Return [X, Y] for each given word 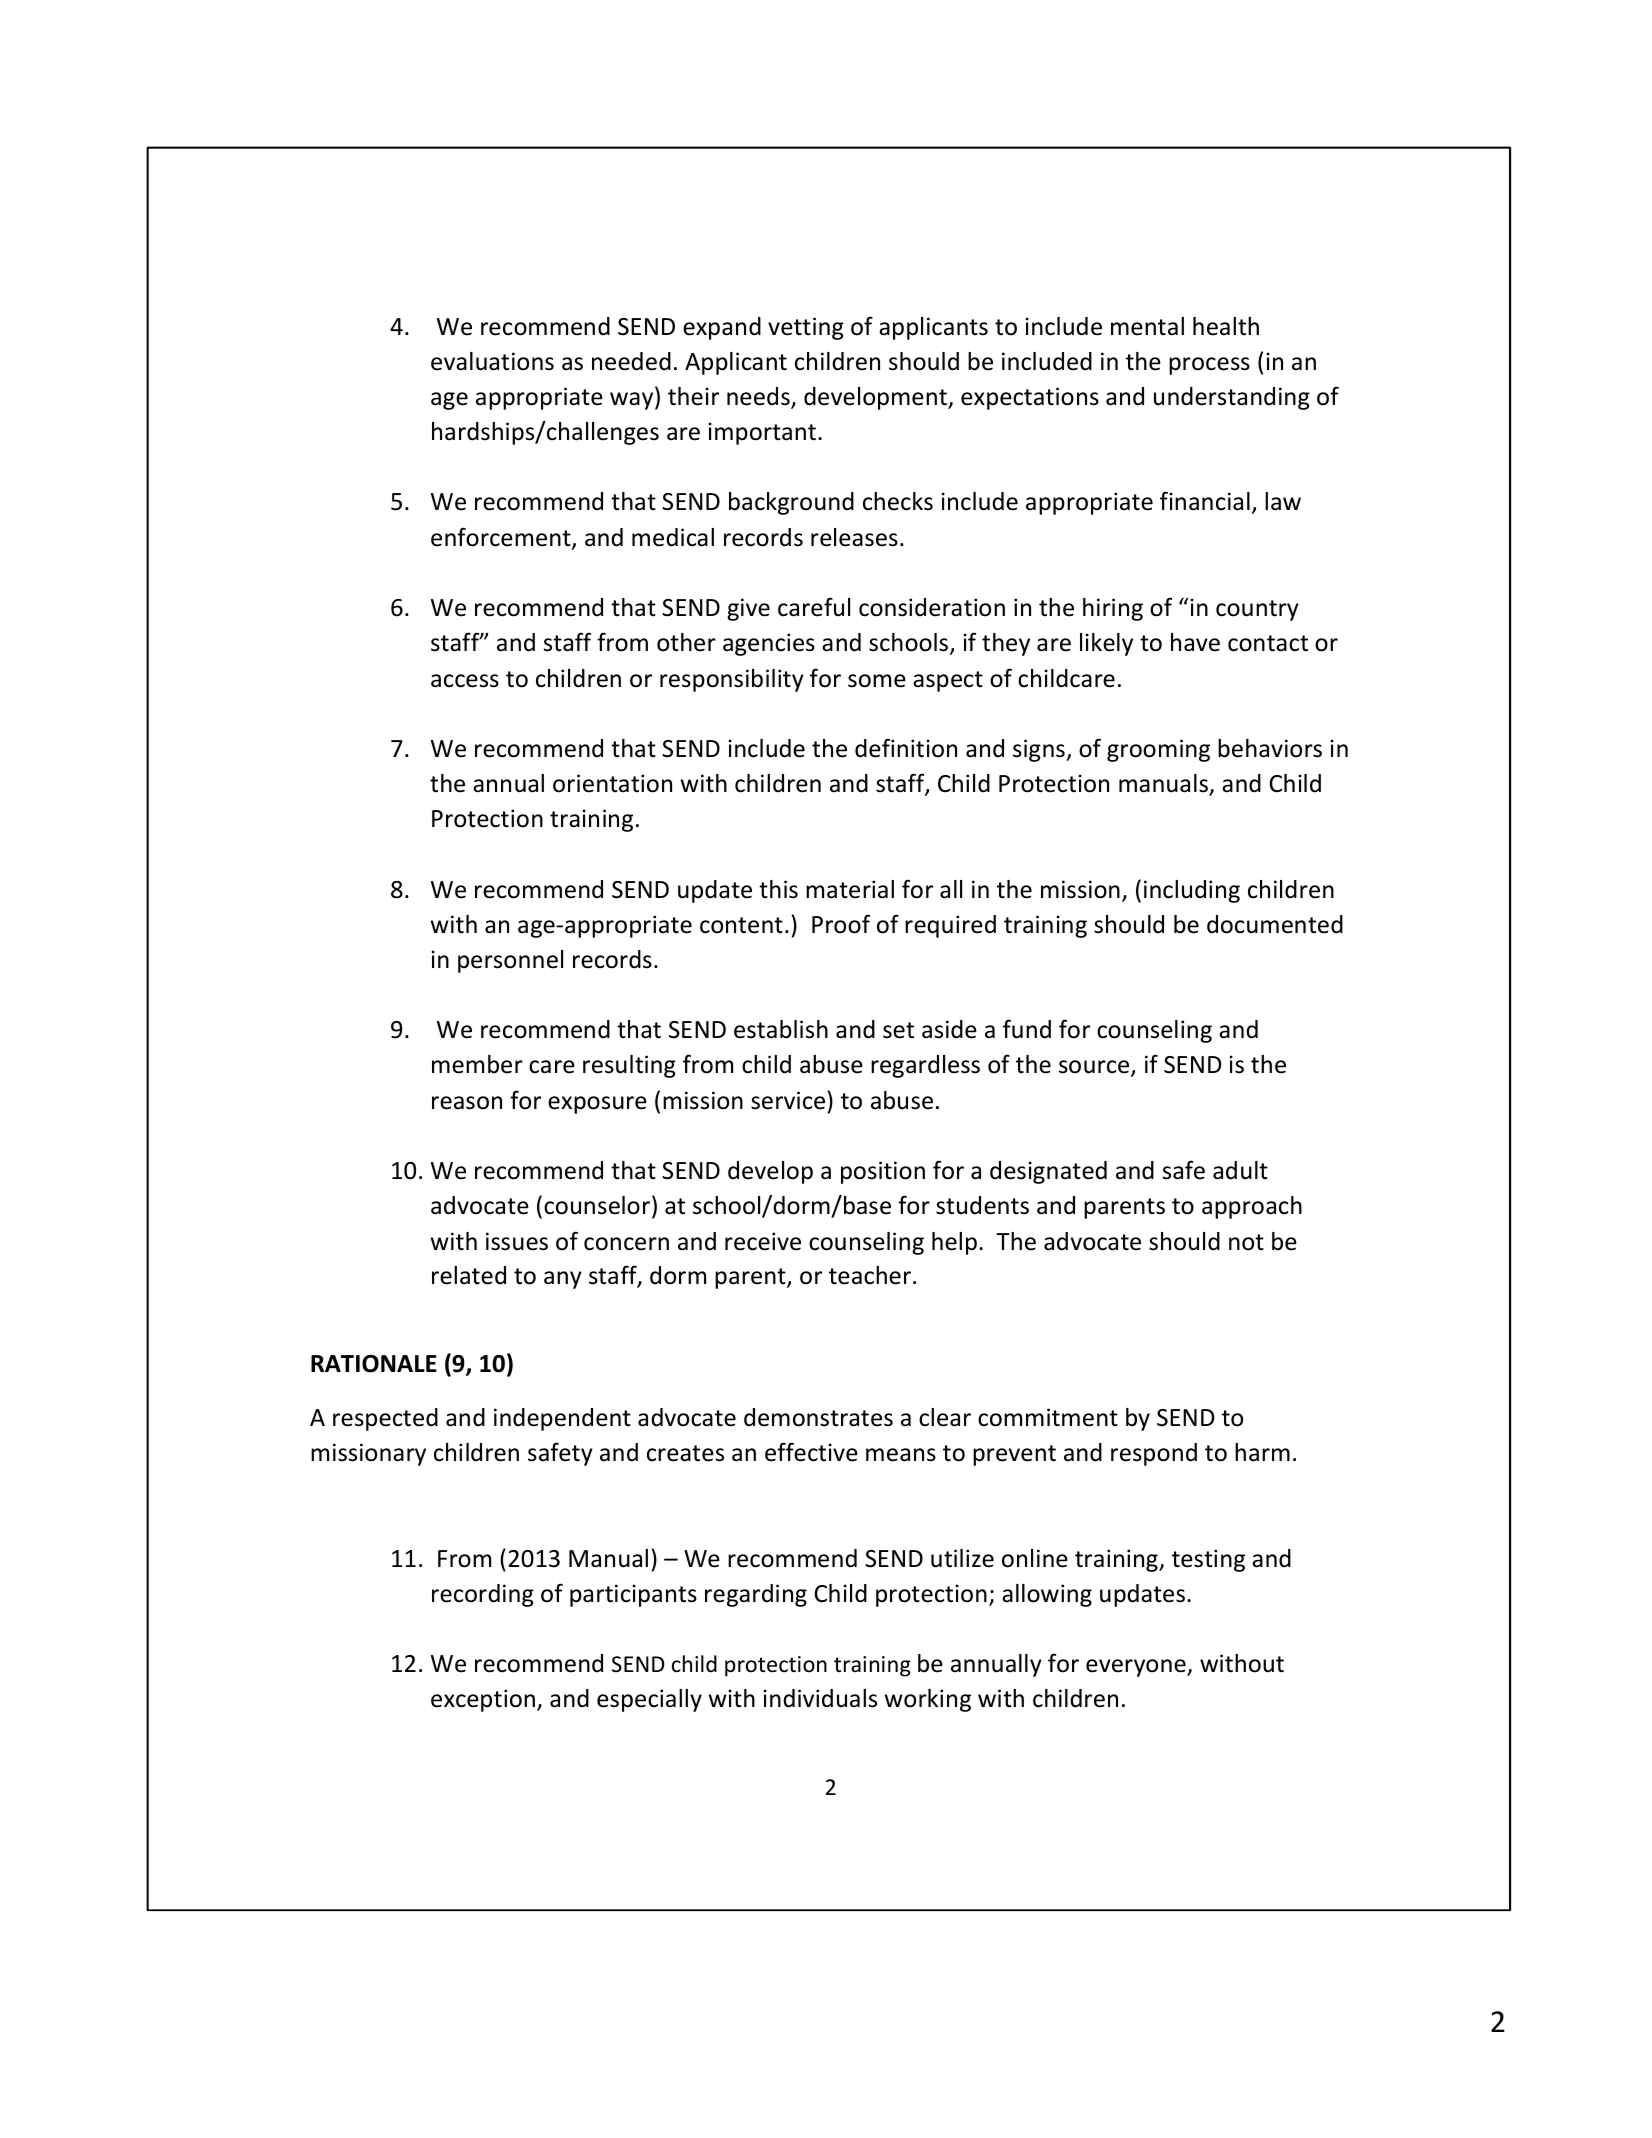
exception [483, 1700]
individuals [820, 1698]
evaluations [492, 361]
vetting [806, 328]
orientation [612, 783]
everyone [1137, 1668]
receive [763, 1241]
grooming [1158, 750]
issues [517, 1241]
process [1209, 366]
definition [906, 748]
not [1246, 1242]
